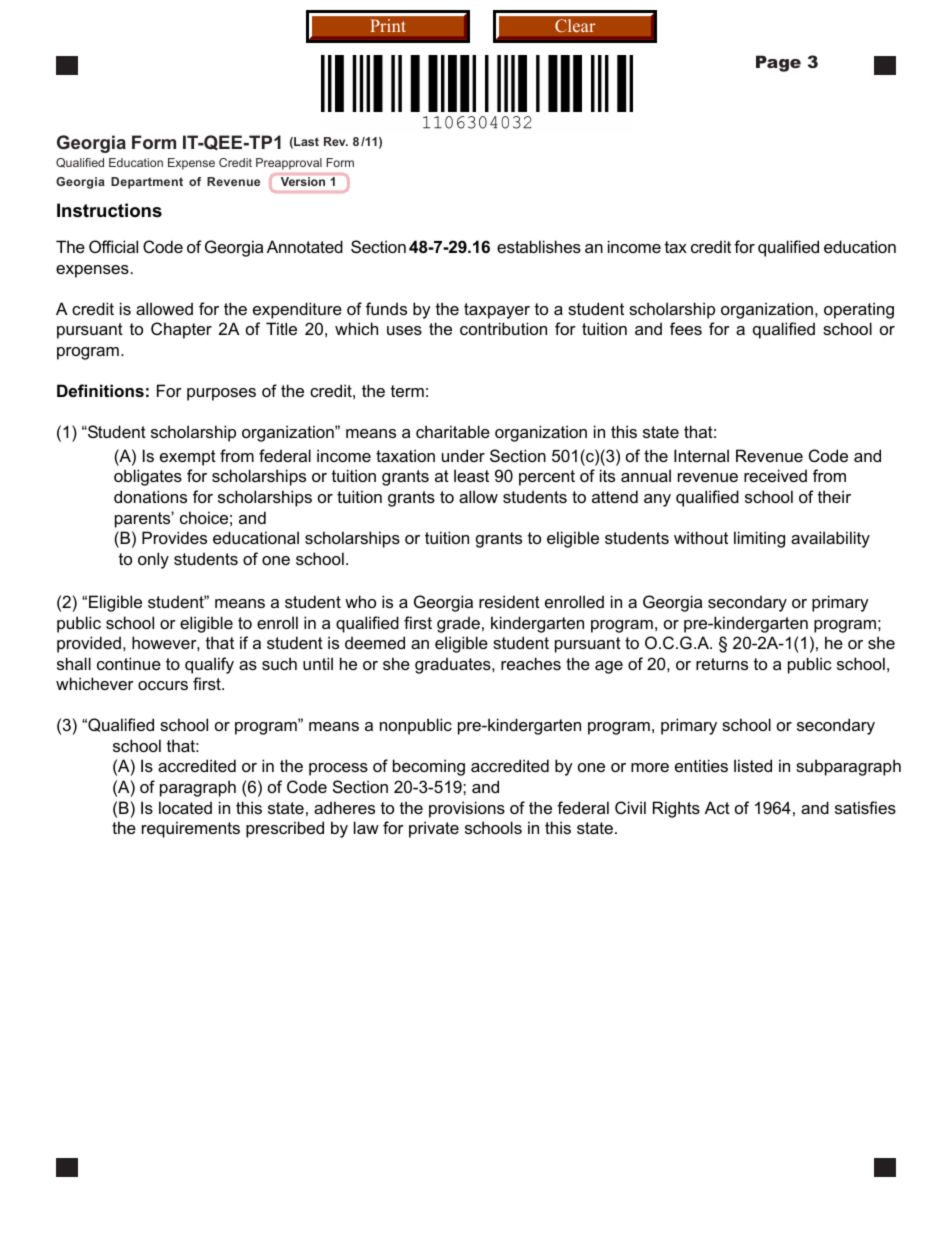 Image resolution: width=952 pixels, height=1233 pixels. I want to click on Page, so click(778, 63).
